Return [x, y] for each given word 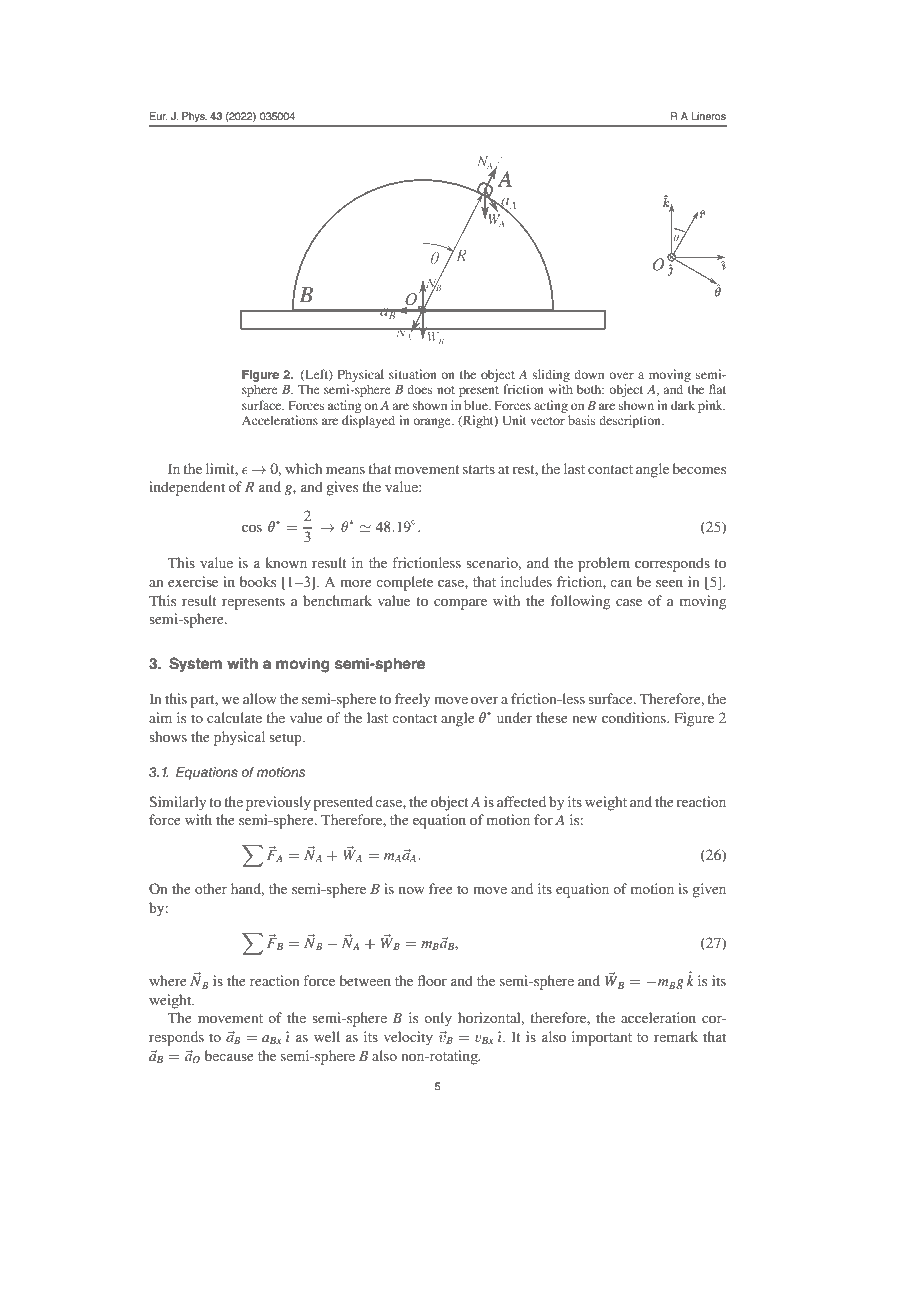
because [229, 1055]
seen [669, 583]
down [589, 374]
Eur [158, 116]
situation [413, 374]
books [258, 581]
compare [460, 604]
